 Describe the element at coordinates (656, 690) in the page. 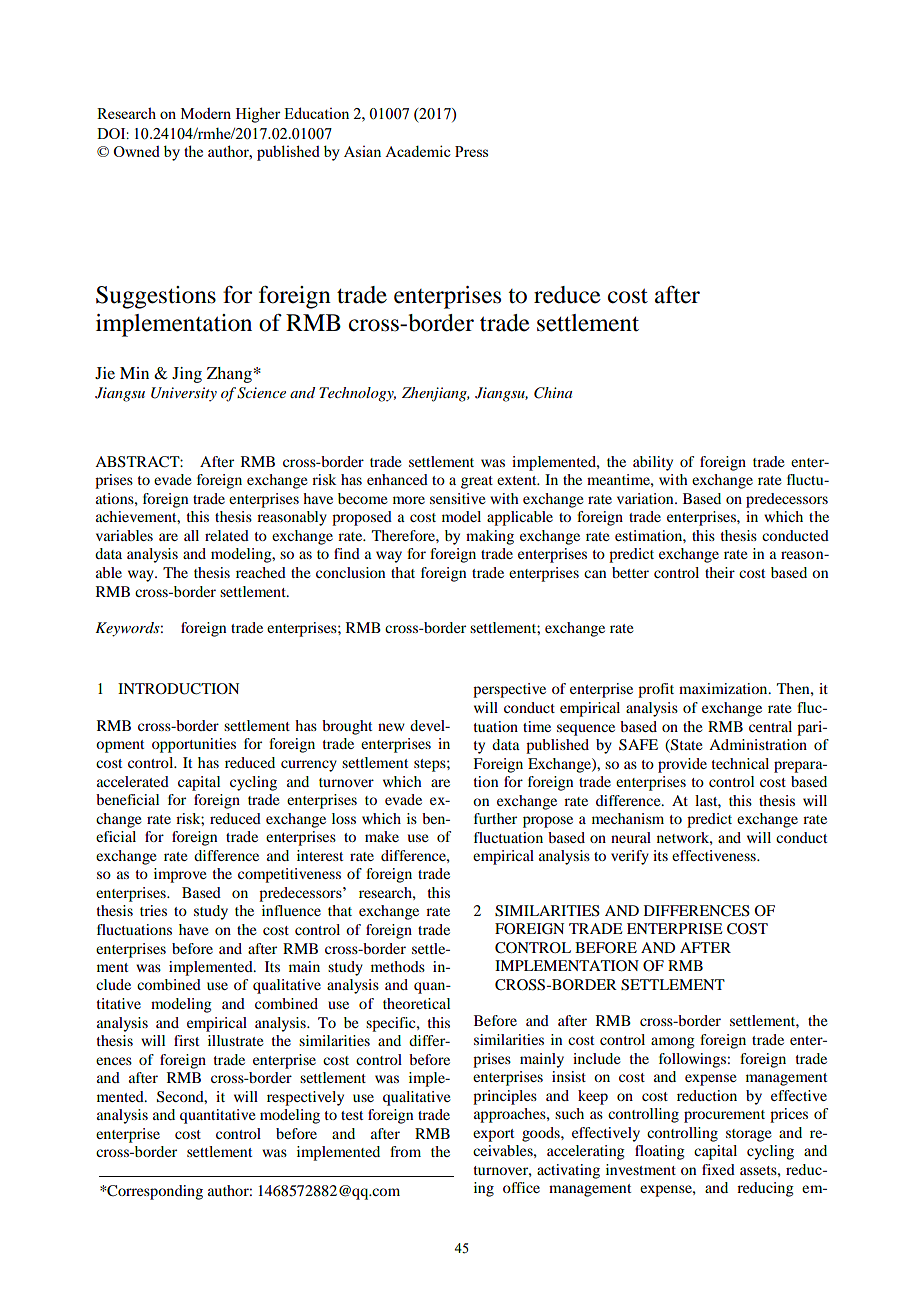

I see `profit` at that location.
